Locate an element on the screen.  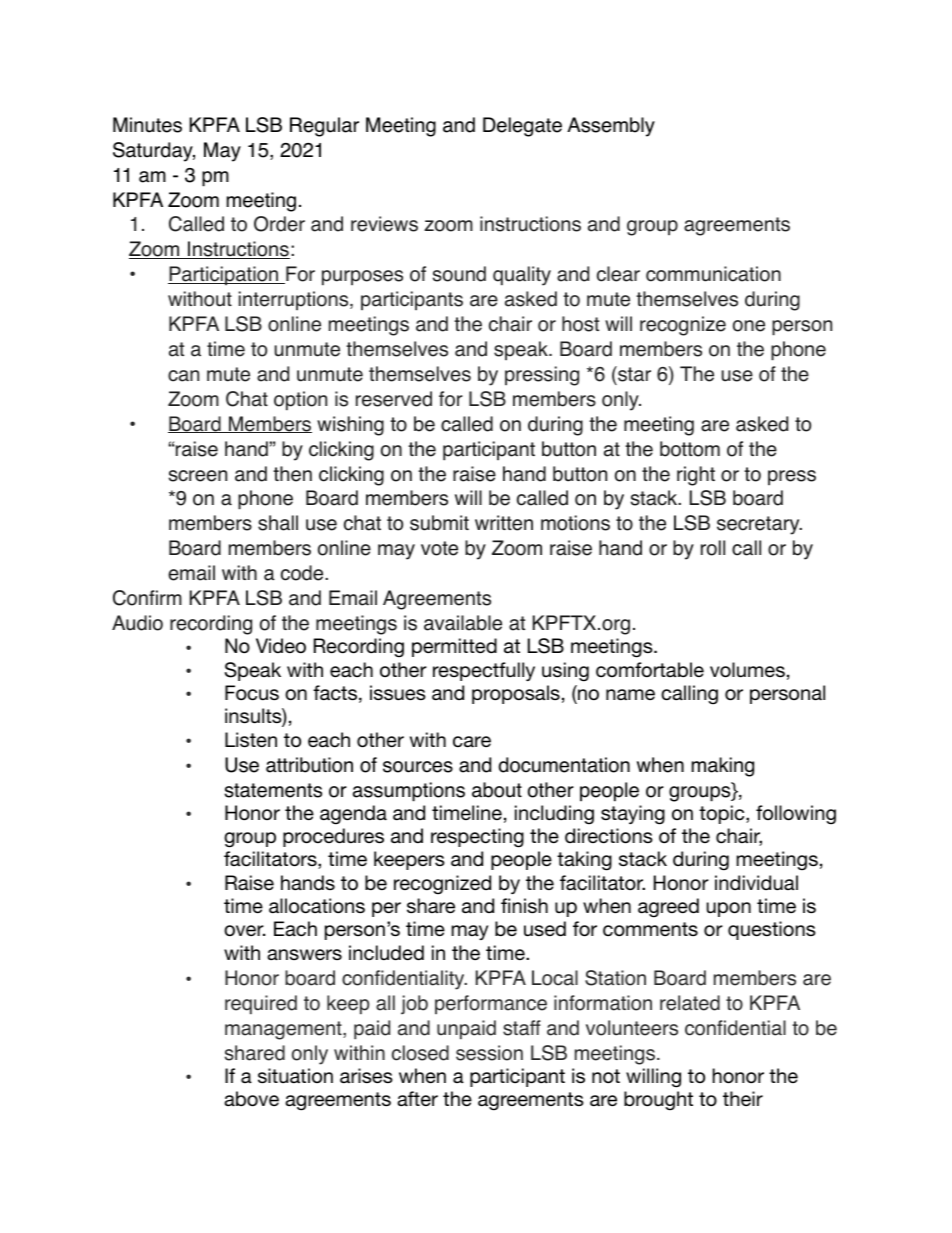
their is located at coordinates (743, 1098).
